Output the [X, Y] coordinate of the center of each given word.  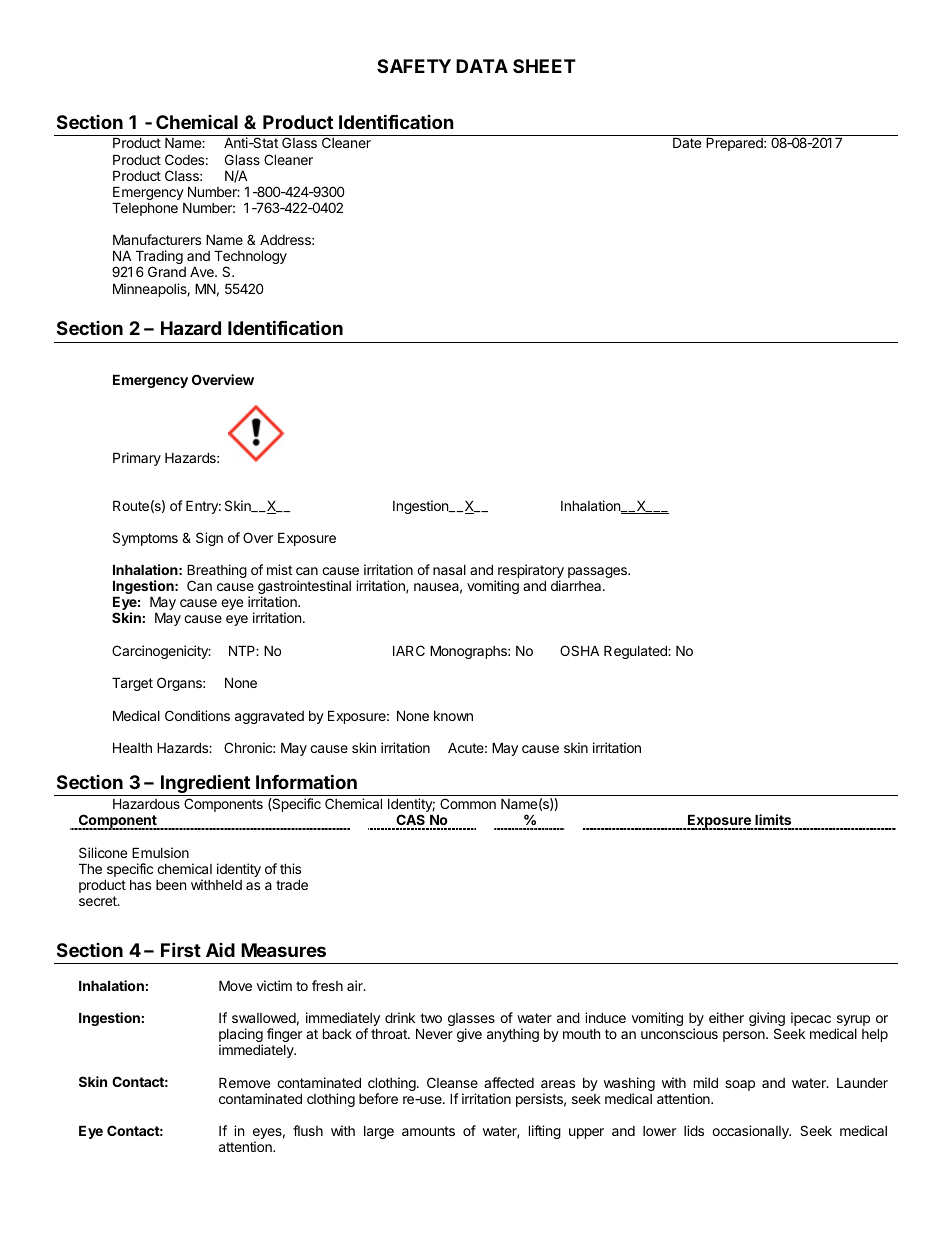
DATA [482, 66]
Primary [137, 459]
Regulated [636, 652]
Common [468, 803]
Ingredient [205, 785]
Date [687, 142]
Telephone [145, 209]
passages [598, 572]
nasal [449, 570]
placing [241, 1036]
